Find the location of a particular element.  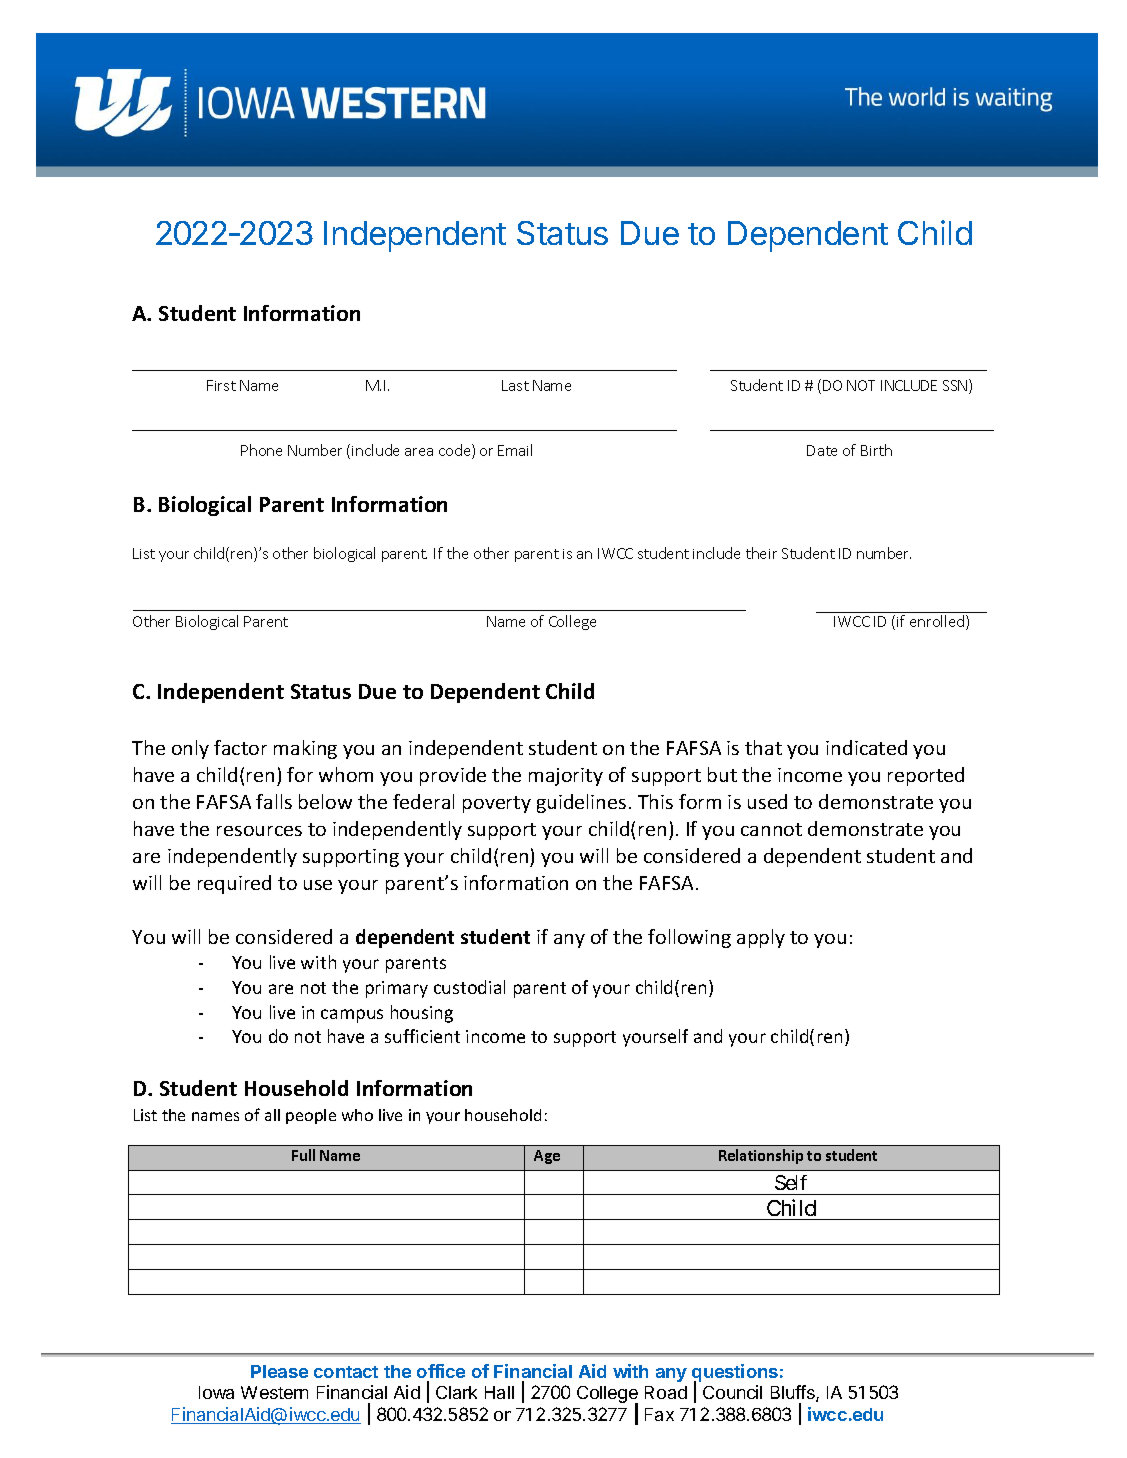

majority is located at coordinates (566, 777).
